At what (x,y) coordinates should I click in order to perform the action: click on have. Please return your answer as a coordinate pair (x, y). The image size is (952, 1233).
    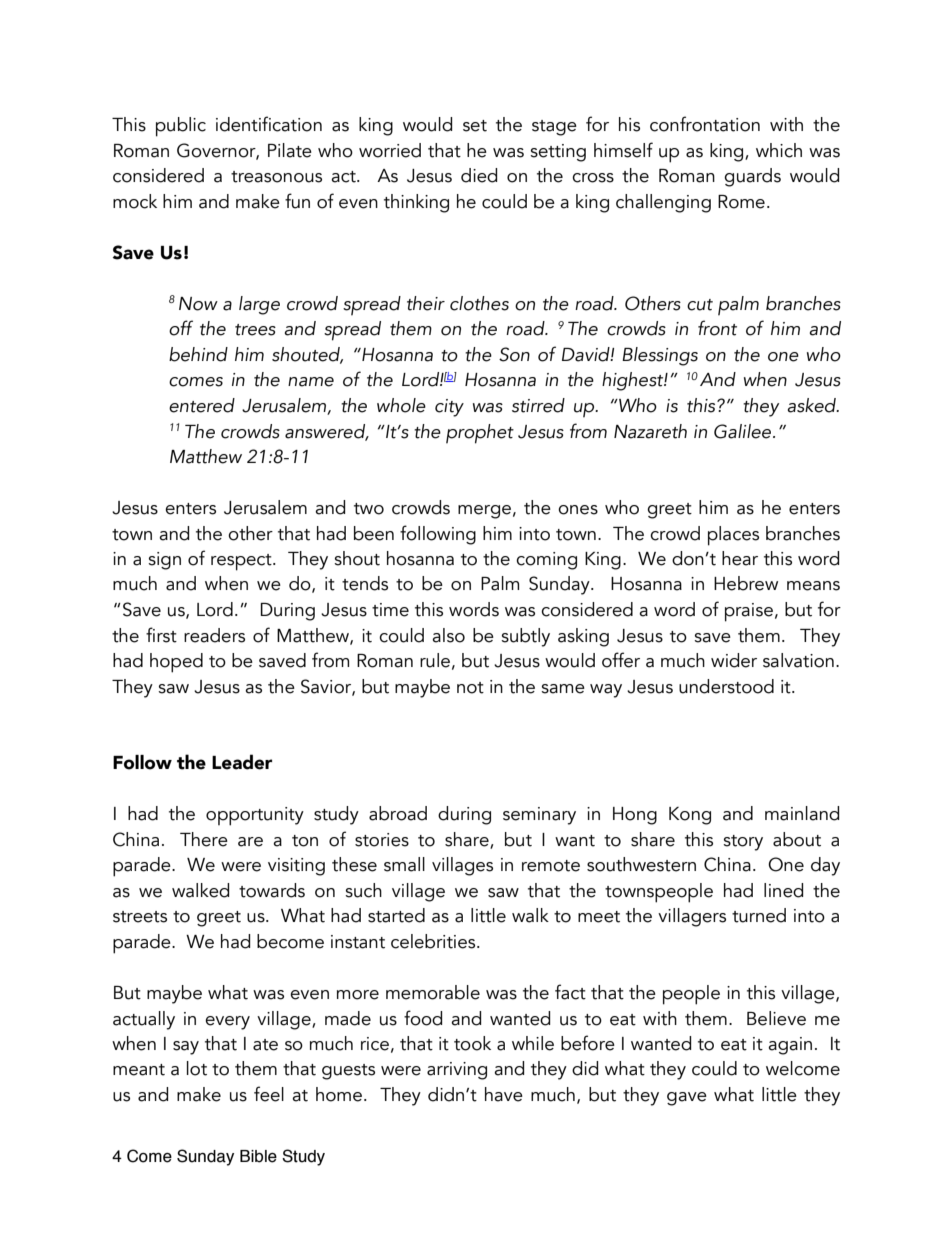
    Looking at the image, I should click on (504, 1094).
